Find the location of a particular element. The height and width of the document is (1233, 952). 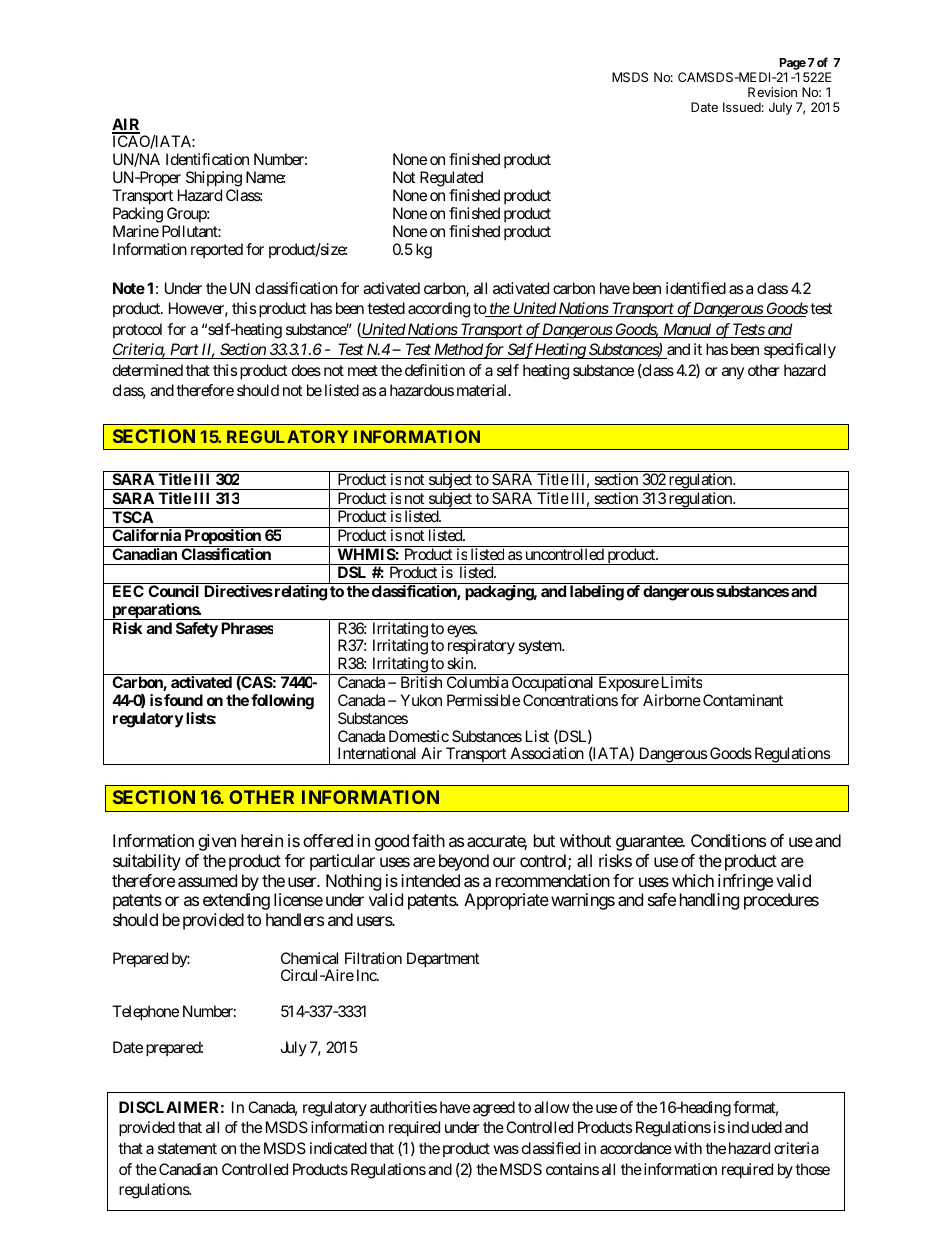

determined is located at coordinates (148, 370).
